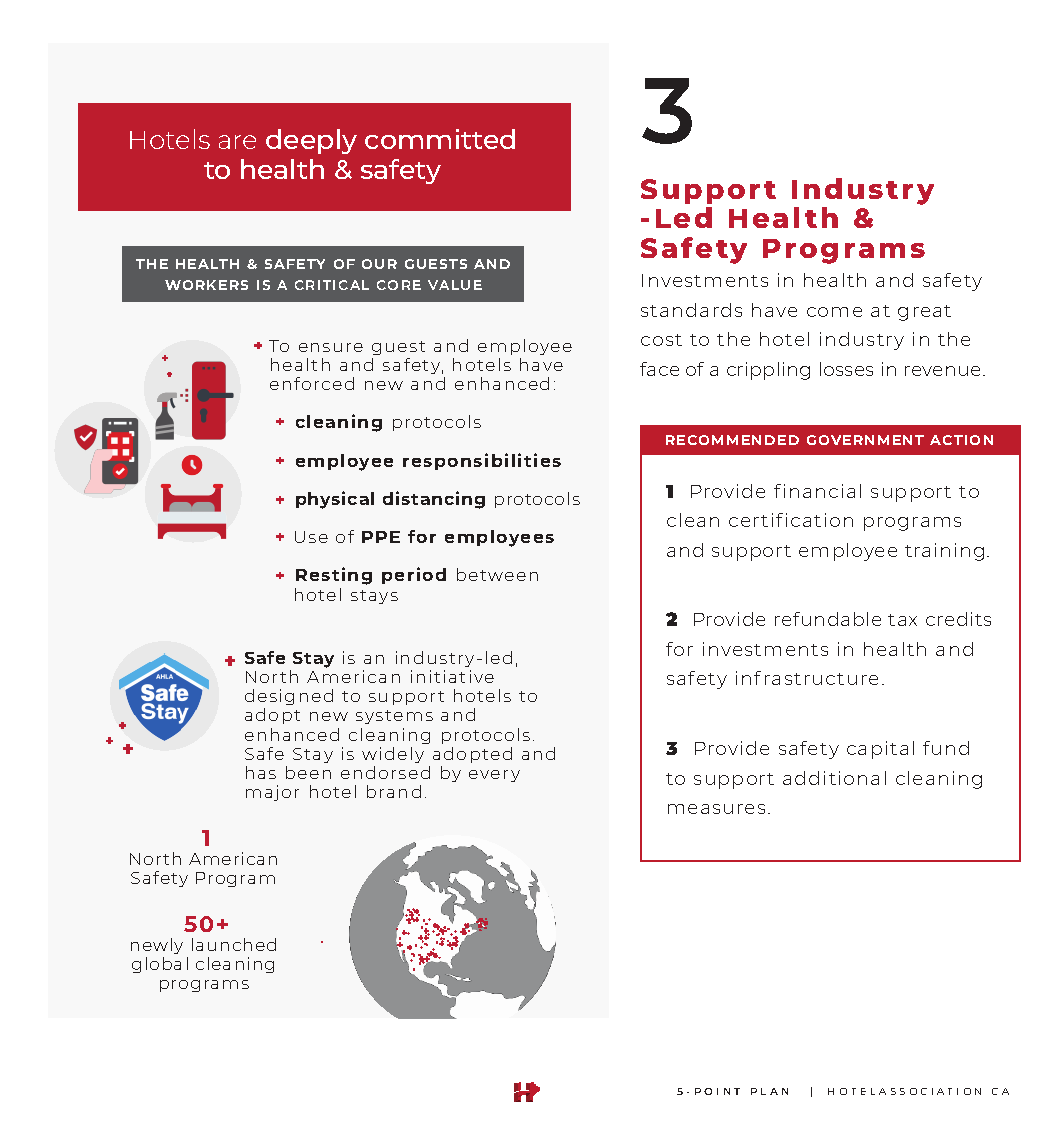  Describe the element at coordinates (494, 776) in the screenshot. I see `every` at that location.
